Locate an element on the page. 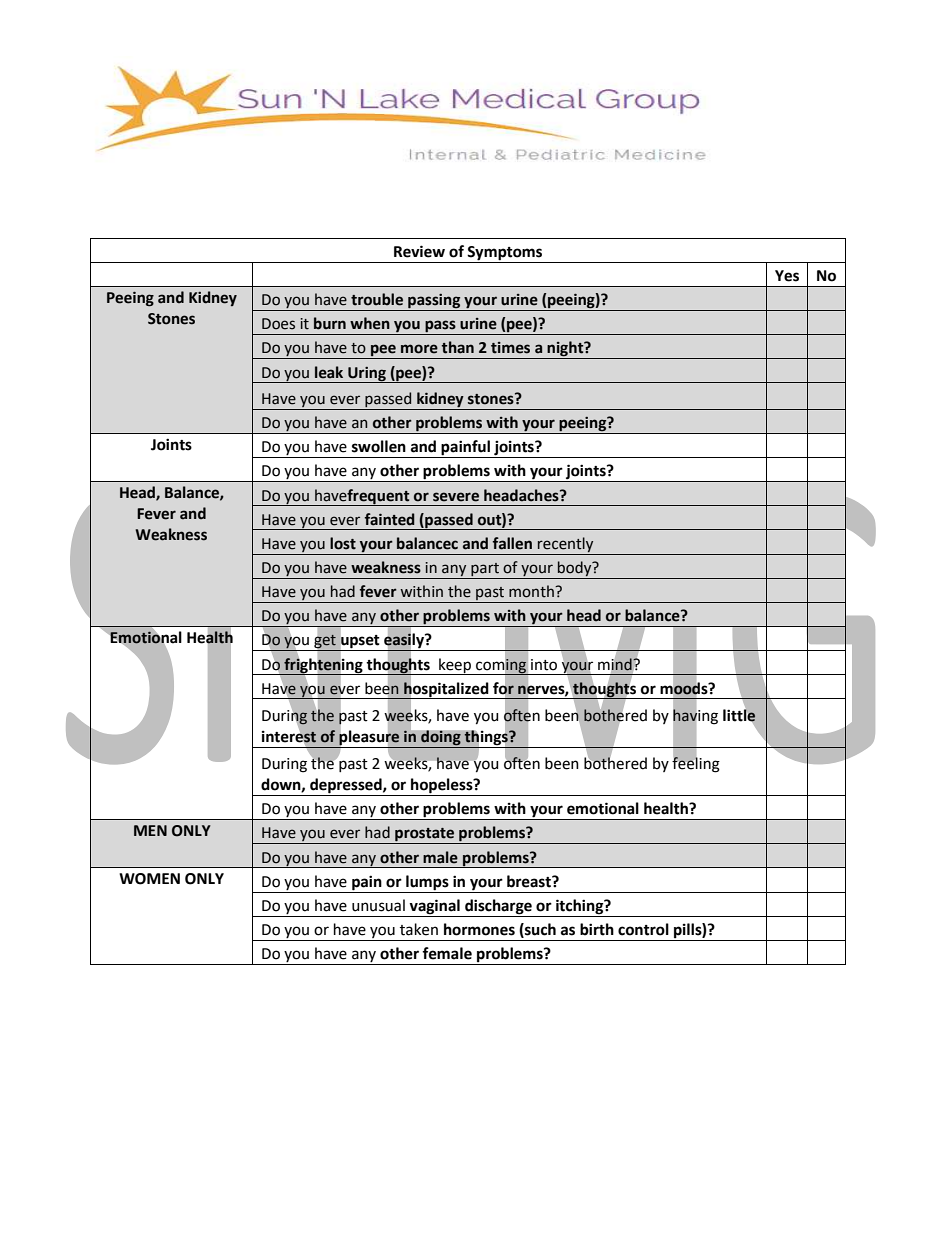 This document has width=952, height=1233. feeling is located at coordinates (696, 764).
